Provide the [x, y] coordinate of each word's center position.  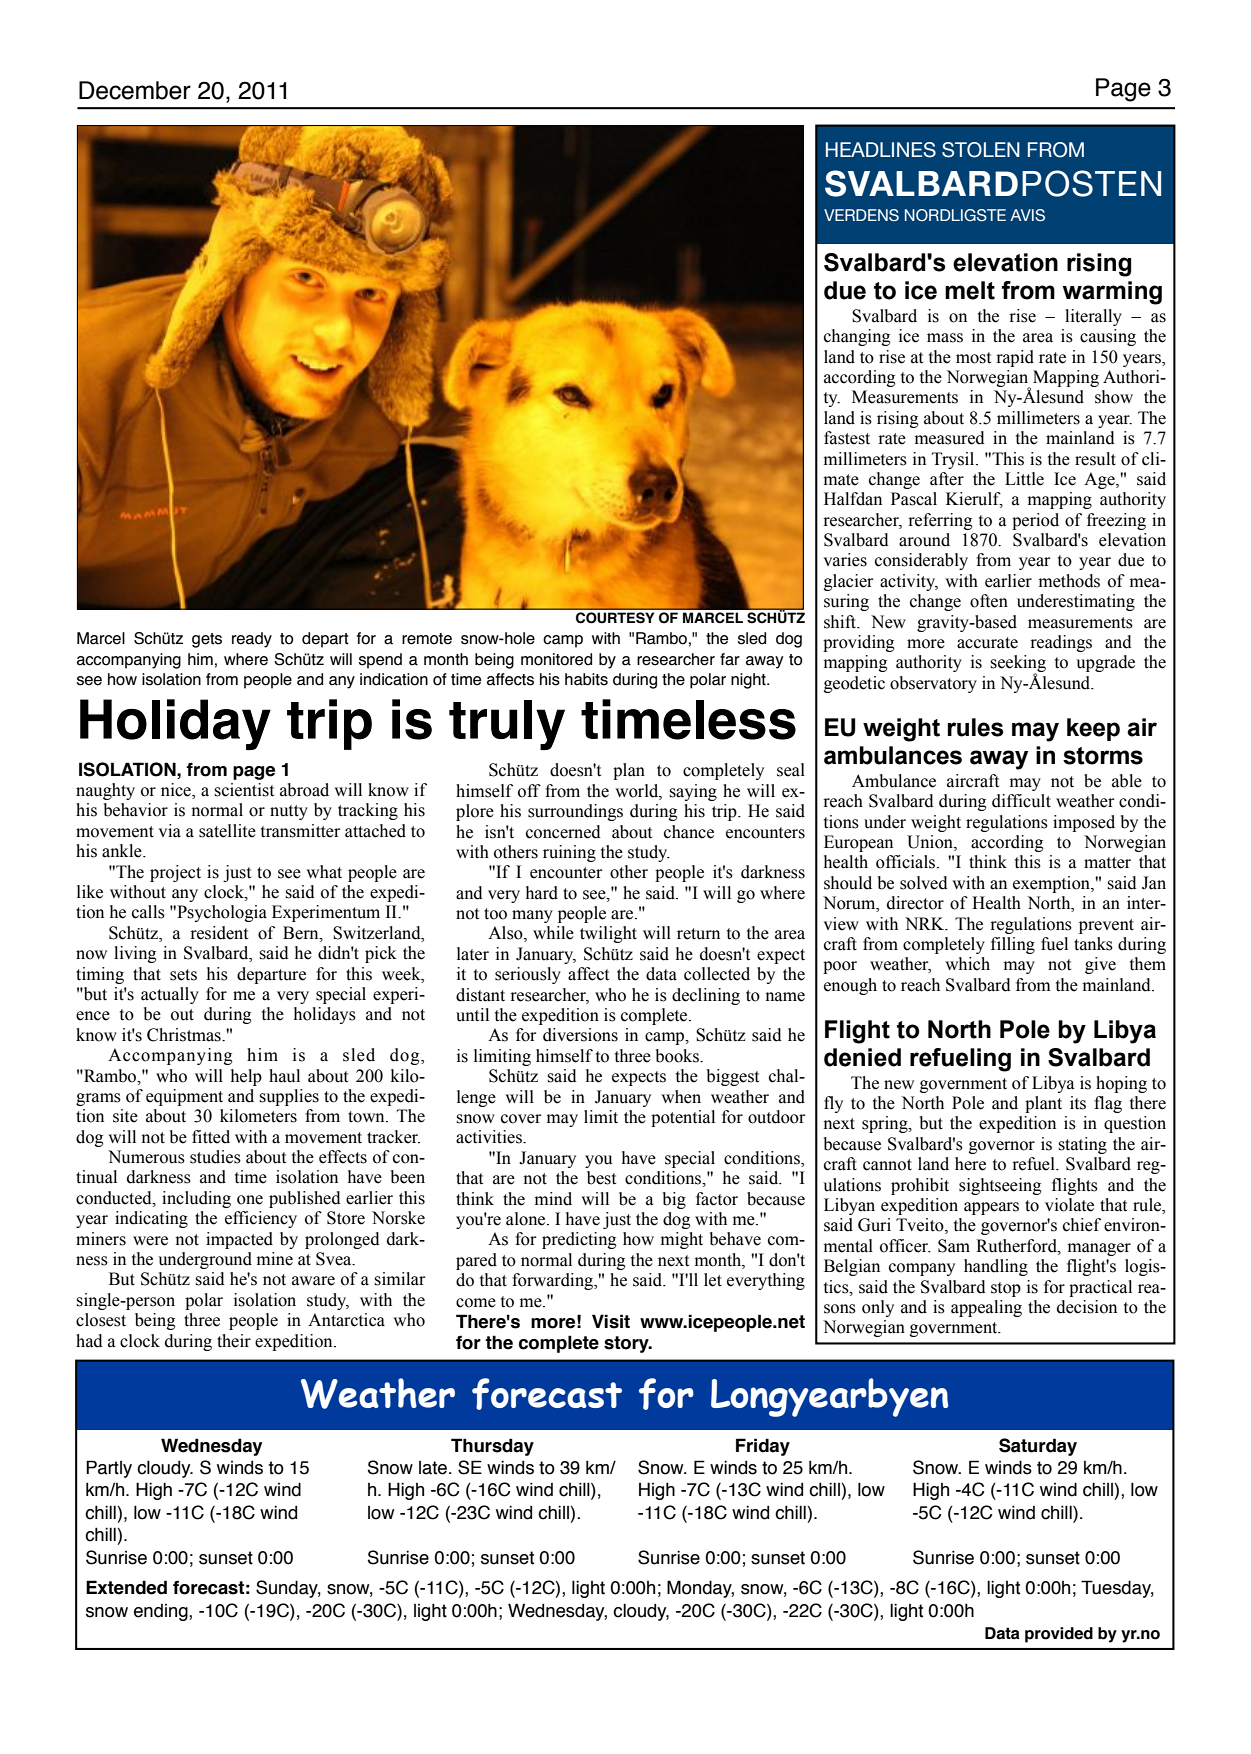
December [135, 90]
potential [683, 1118]
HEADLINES [881, 150]
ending [162, 1612]
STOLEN [981, 150]
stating [1082, 1145]
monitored [556, 659]
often [989, 601]
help [246, 1077]
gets [207, 640]
